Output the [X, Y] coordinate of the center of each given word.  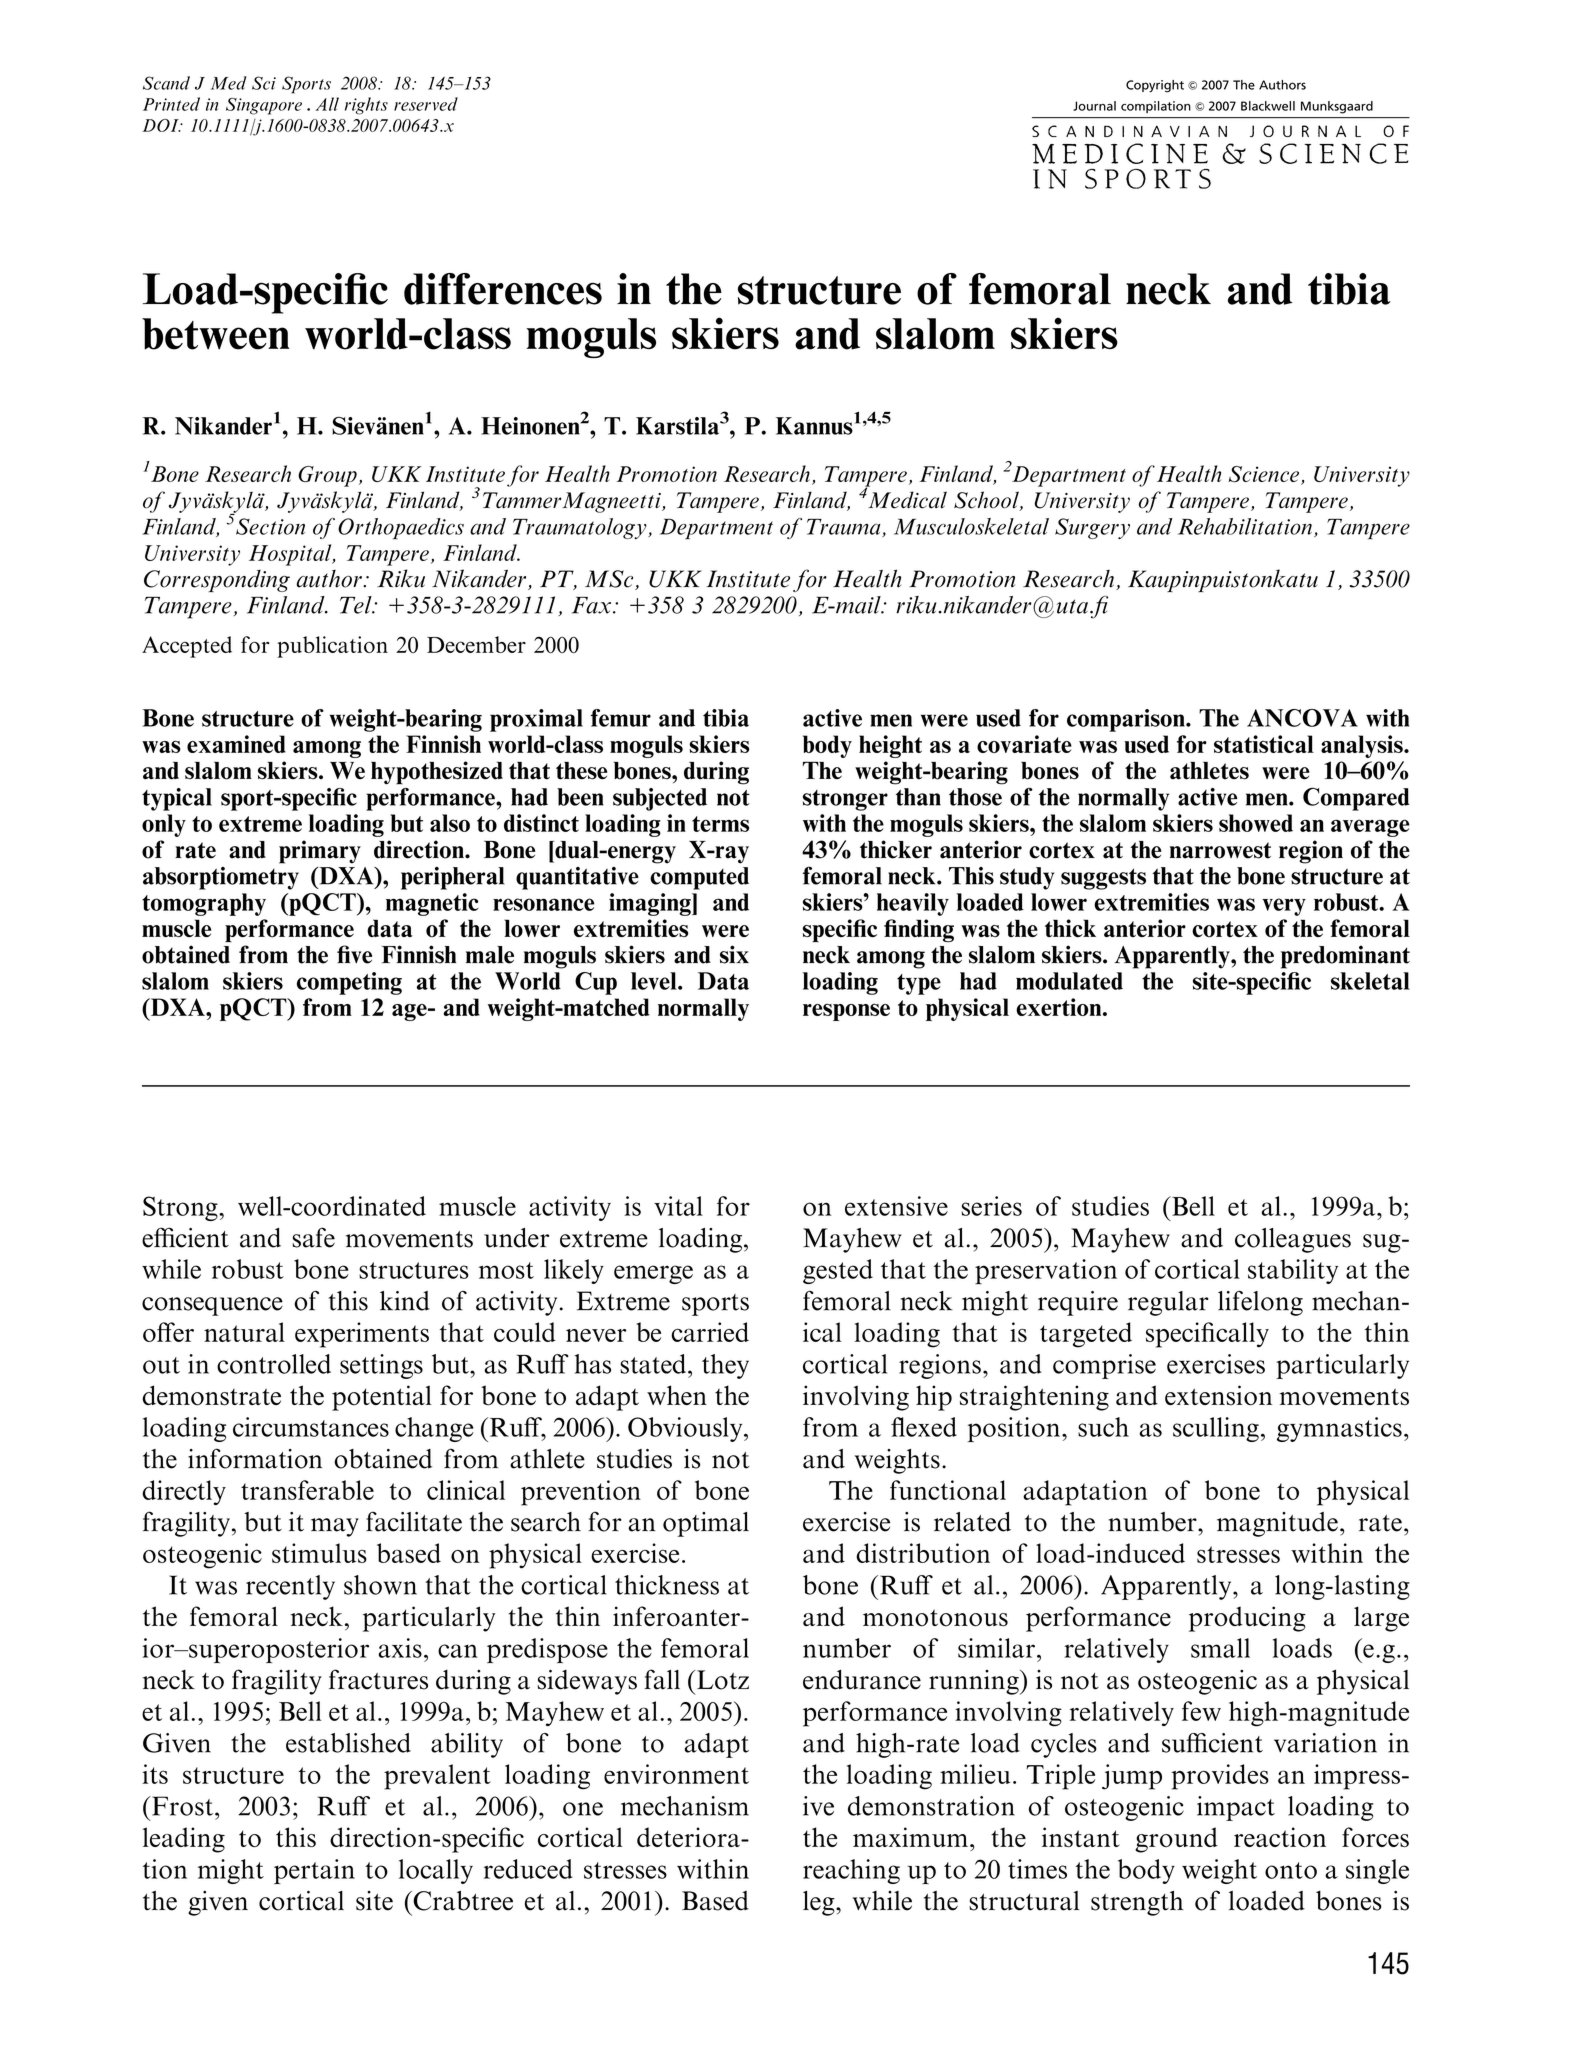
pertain [314, 1871]
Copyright [1155, 86]
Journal [1094, 106]
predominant [1345, 957]
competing [349, 983]
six [734, 954]
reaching [851, 1871]
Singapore [264, 106]
